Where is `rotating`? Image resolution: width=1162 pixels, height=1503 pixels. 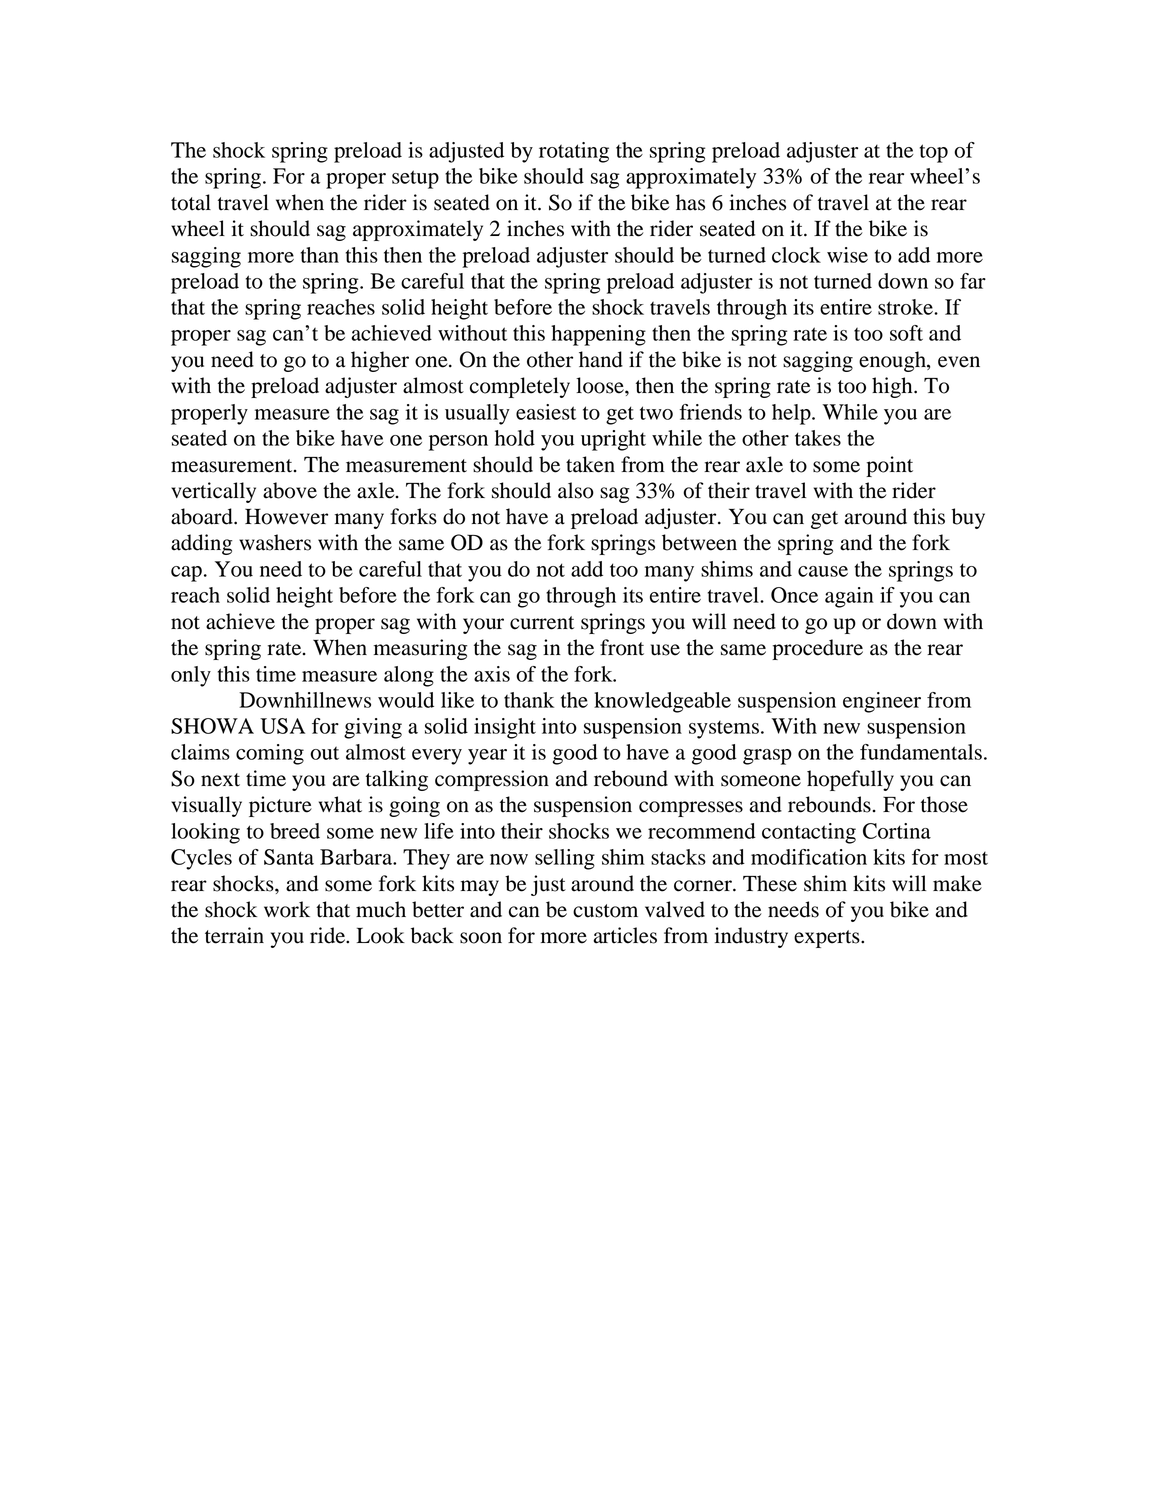 rotating is located at coordinates (574, 152).
